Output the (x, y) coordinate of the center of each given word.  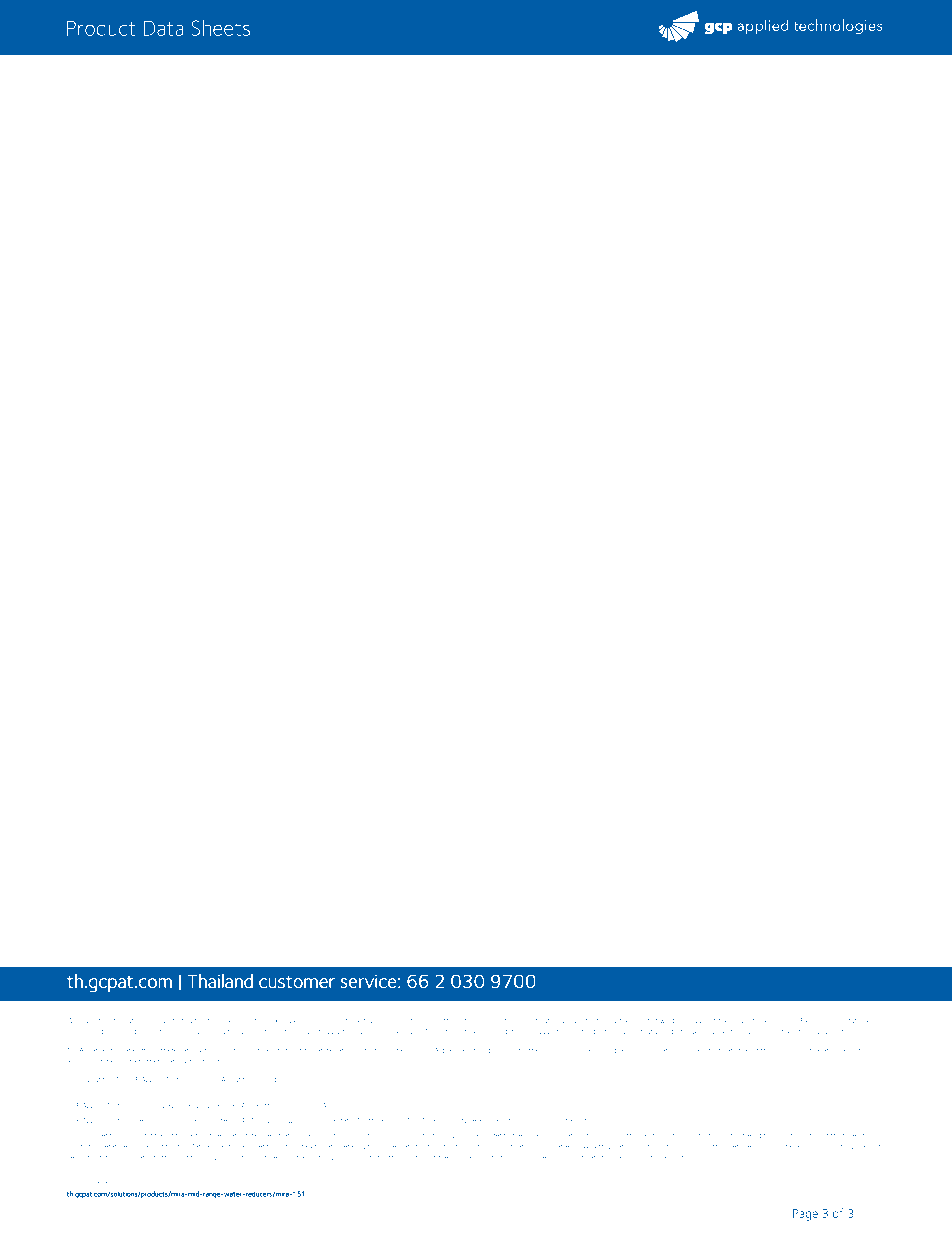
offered (451, 1020)
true (370, 1021)
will (165, 1020)
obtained (784, 1020)
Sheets (220, 27)
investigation (539, 1022)
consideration (497, 1021)
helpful (192, 1020)
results (740, 1020)
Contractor (169, 1146)
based (227, 1020)
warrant (704, 1021)
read (828, 1020)
